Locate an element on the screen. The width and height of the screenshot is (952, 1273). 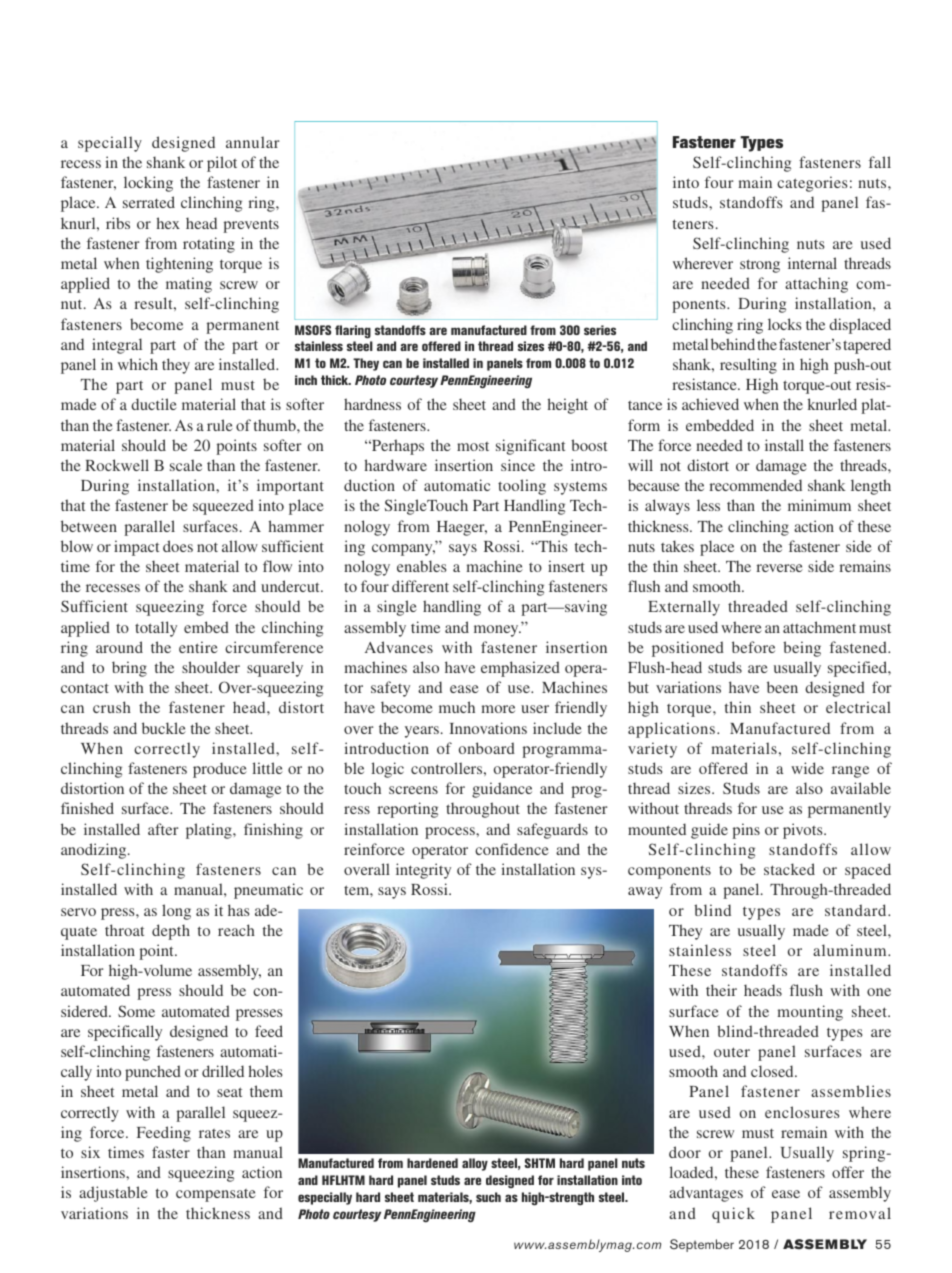
quick is located at coordinates (733, 1215).
